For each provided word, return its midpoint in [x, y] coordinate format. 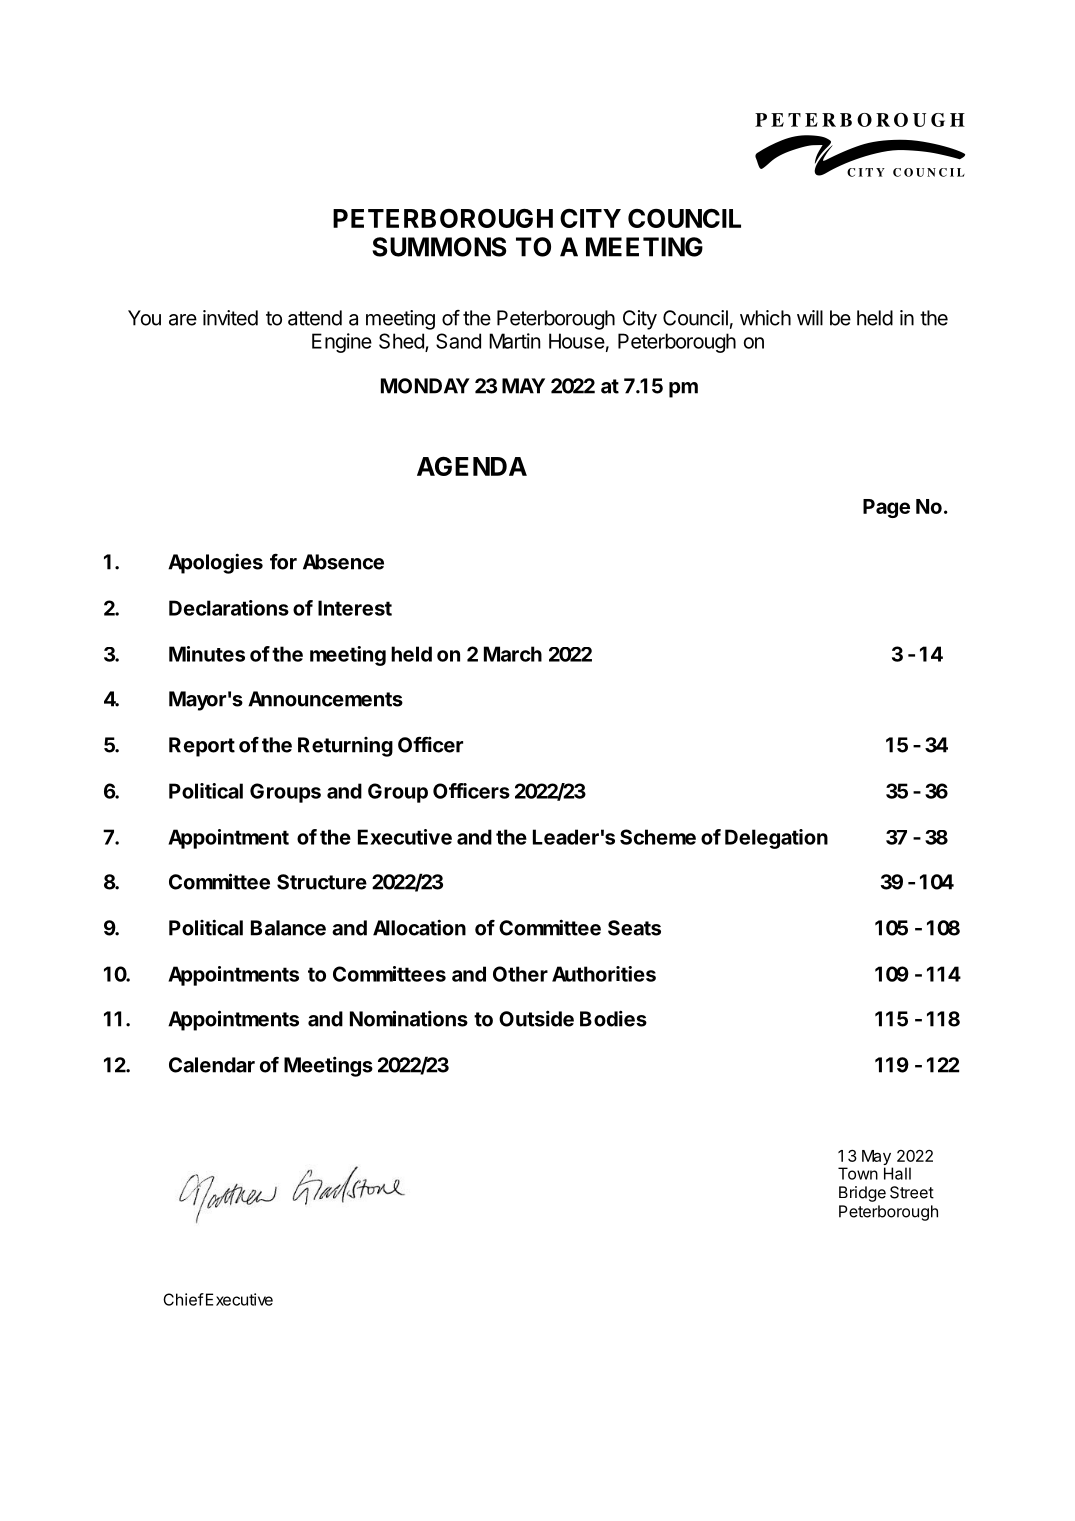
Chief [183, 1299]
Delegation [776, 839]
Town [858, 1173]
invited [230, 318]
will [810, 318]
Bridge [862, 1194]
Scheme [658, 837]
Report [202, 747]
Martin [514, 341]
